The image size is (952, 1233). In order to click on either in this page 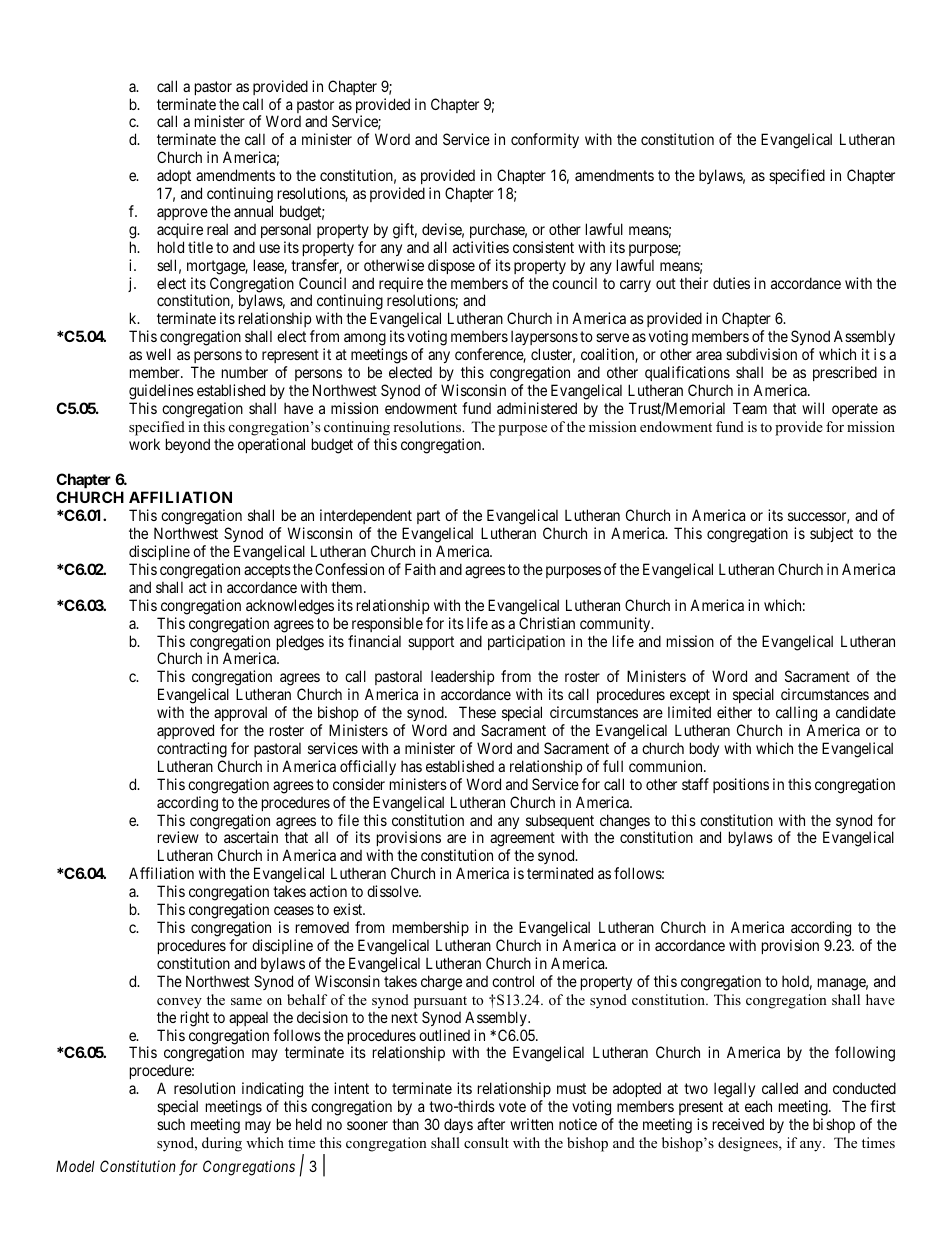, I will do `click(734, 712)`.
